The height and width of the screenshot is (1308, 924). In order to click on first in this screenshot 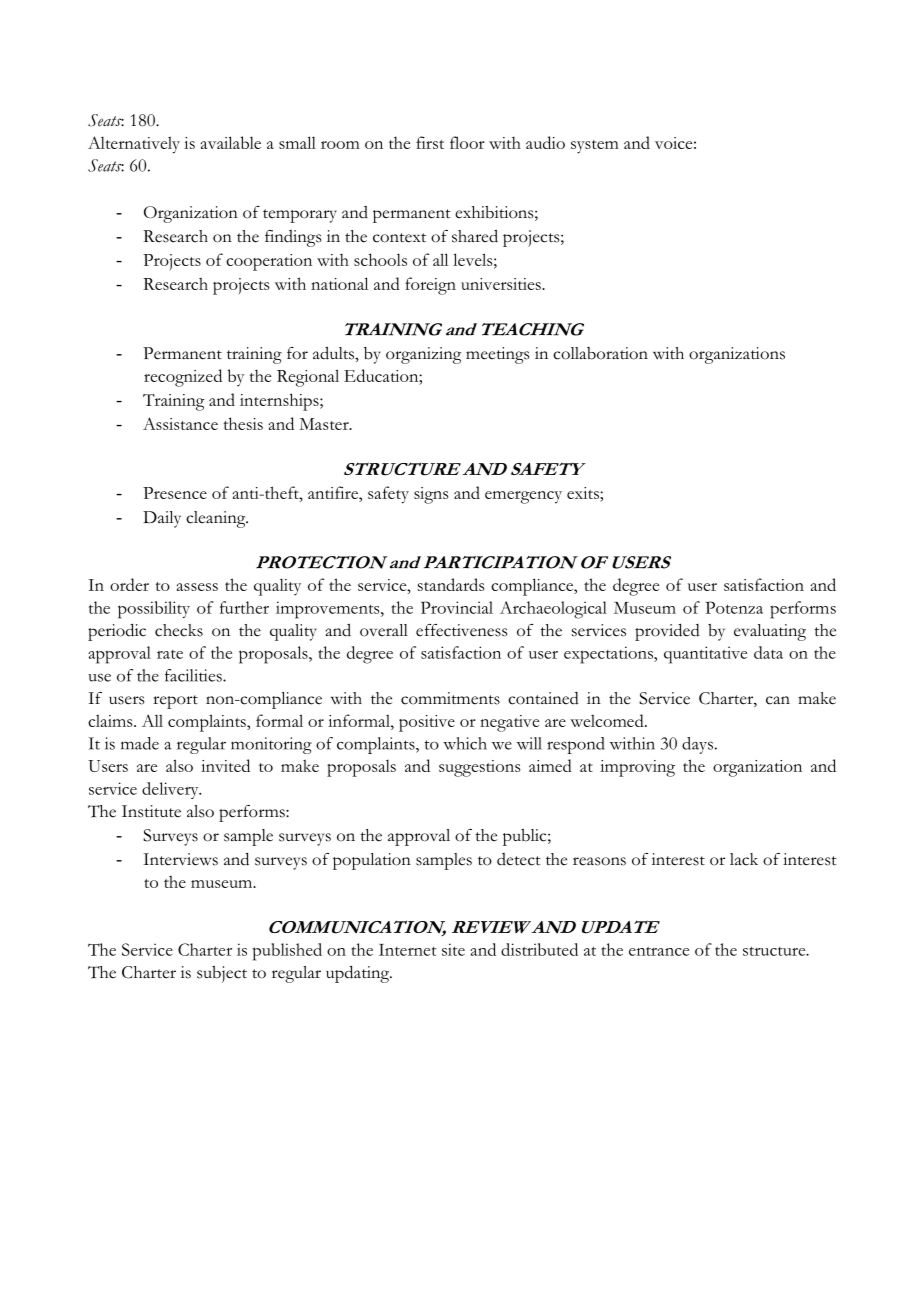, I will do `click(430, 142)`.
